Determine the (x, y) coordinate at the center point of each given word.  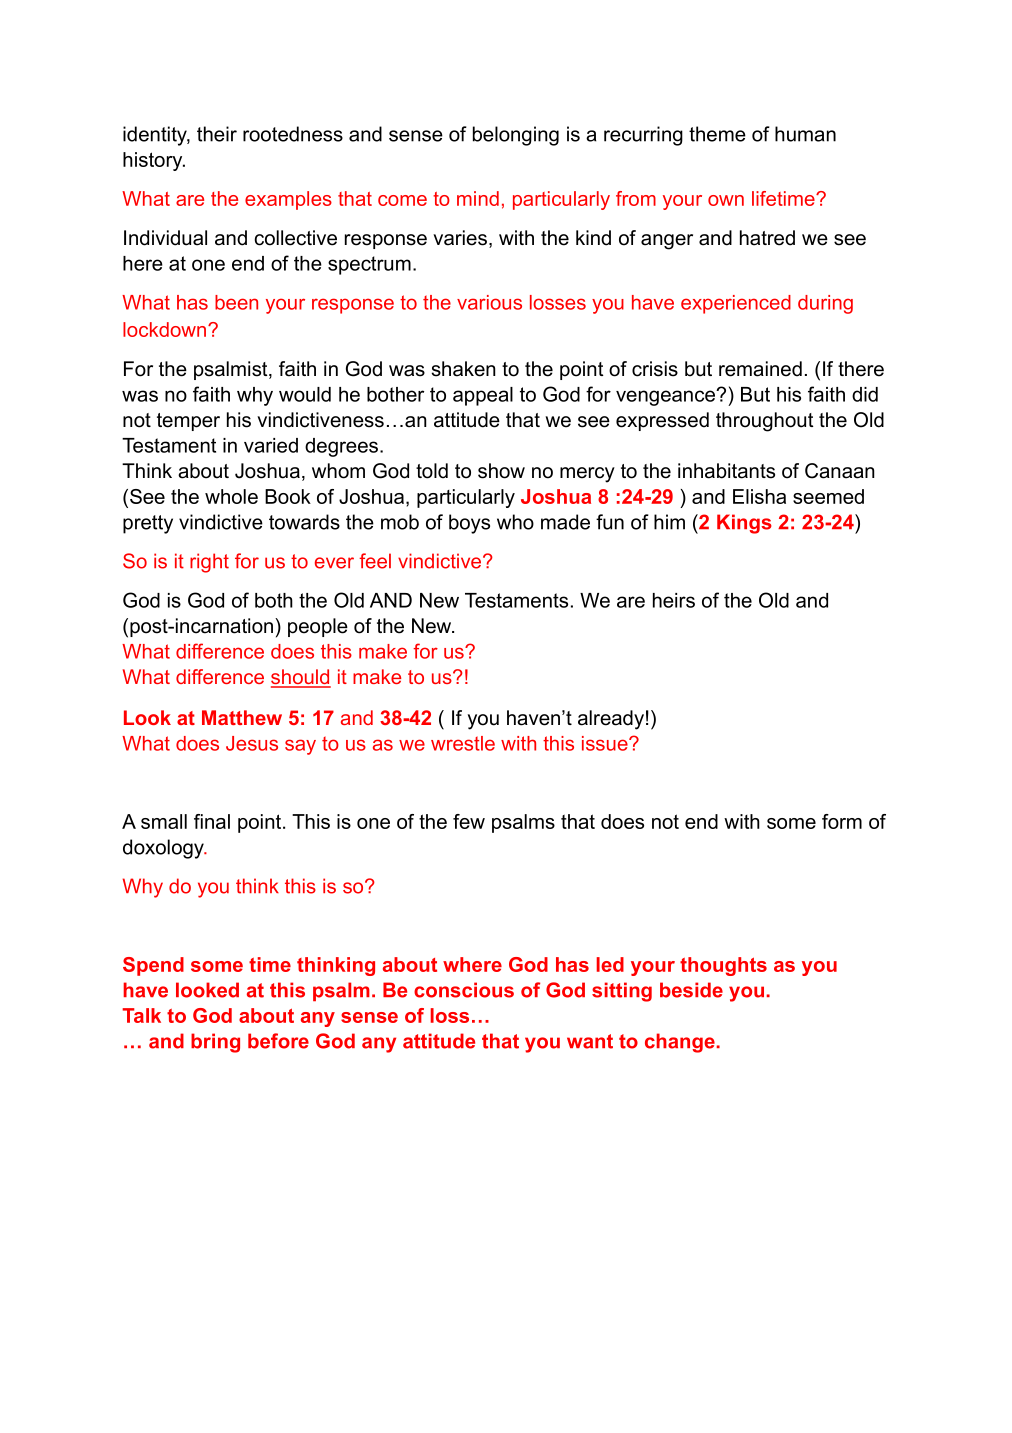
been (236, 302)
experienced (736, 304)
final (212, 821)
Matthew (242, 717)
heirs (674, 600)
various (489, 302)
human (805, 134)
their (217, 134)
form (842, 821)
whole (231, 496)
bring (215, 1043)
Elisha (759, 496)
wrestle (463, 743)
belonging (516, 136)
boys (469, 524)
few (469, 821)
